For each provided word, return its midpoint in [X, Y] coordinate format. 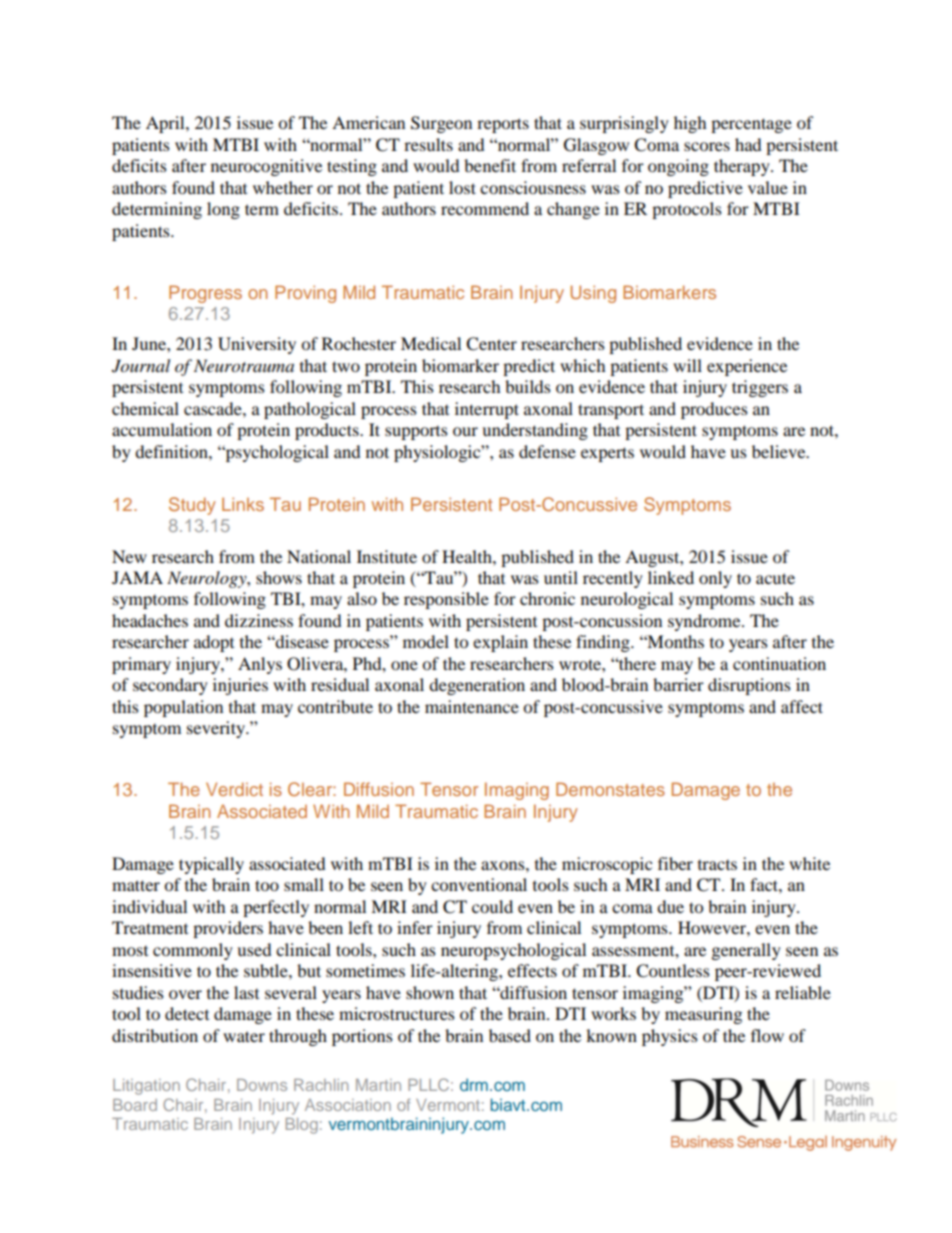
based [510, 1035]
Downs [262, 1085]
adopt [214, 643]
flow [767, 1035]
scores [707, 146]
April [166, 124]
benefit [490, 165]
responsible [446, 600]
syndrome [705, 622]
